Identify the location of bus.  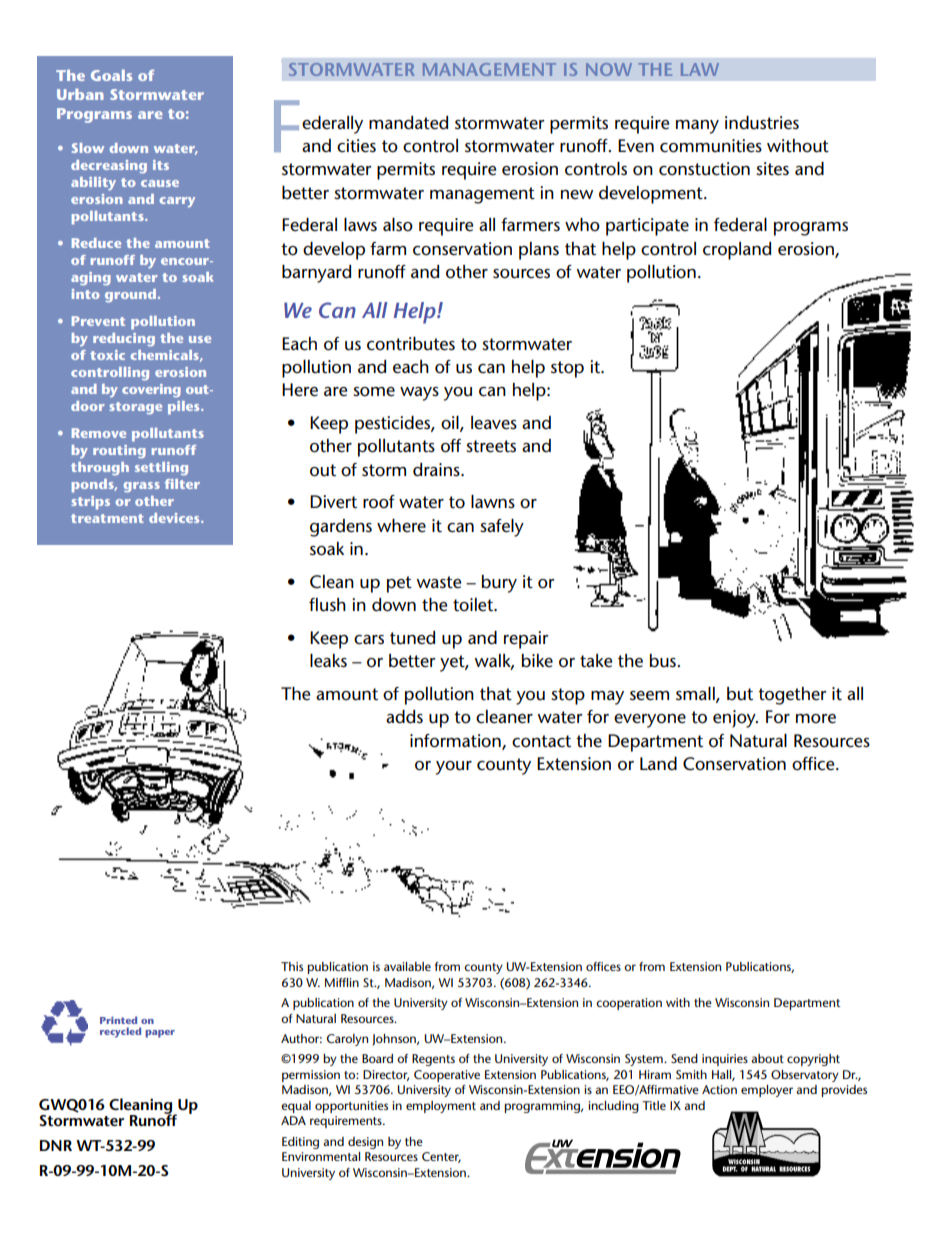
(664, 661).
